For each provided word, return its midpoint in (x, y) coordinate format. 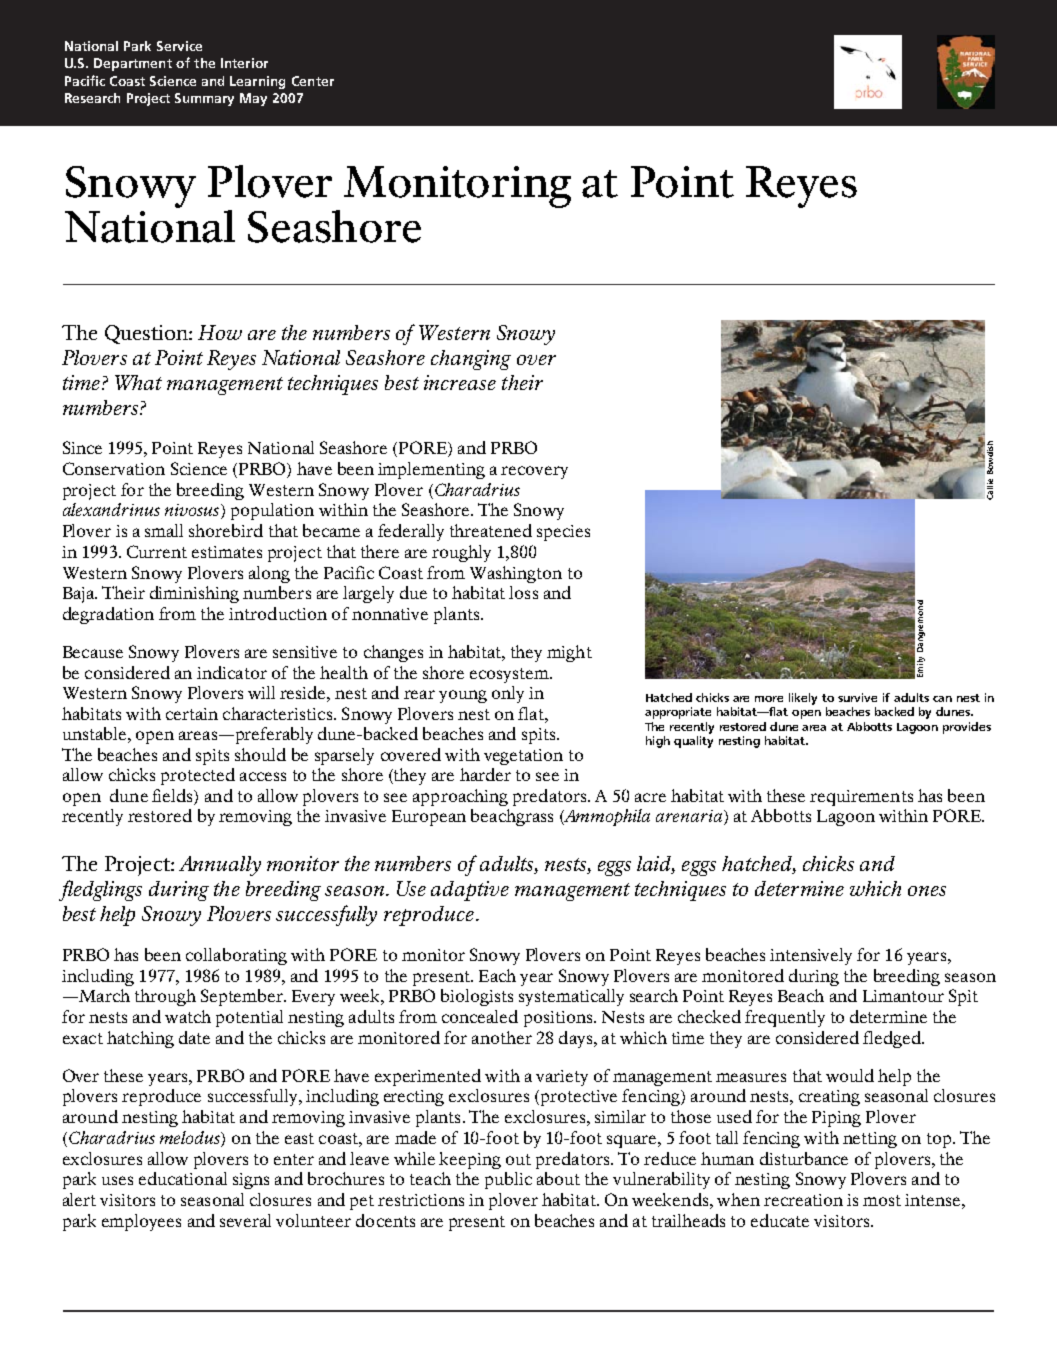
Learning (257, 82)
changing (471, 360)
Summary (204, 99)
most (882, 1200)
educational (183, 1178)
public (508, 1180)
